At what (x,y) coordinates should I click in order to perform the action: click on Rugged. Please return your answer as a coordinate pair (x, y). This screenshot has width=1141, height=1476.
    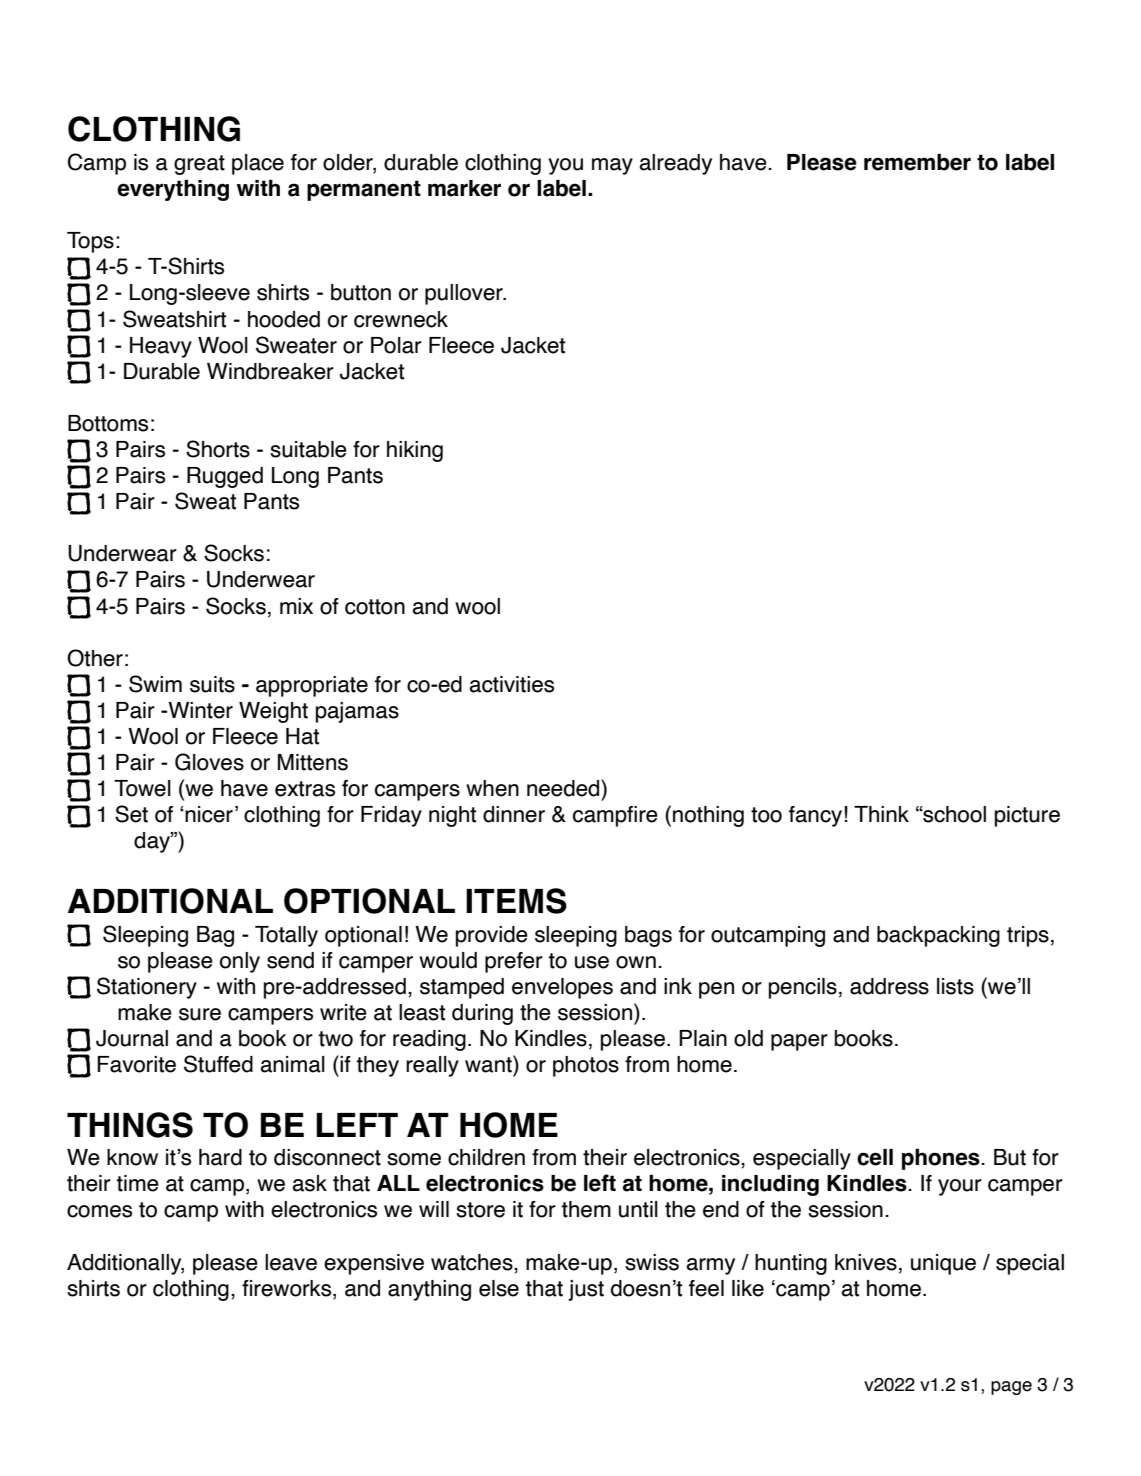
    Looking at the image, I should click on (225, 477).
